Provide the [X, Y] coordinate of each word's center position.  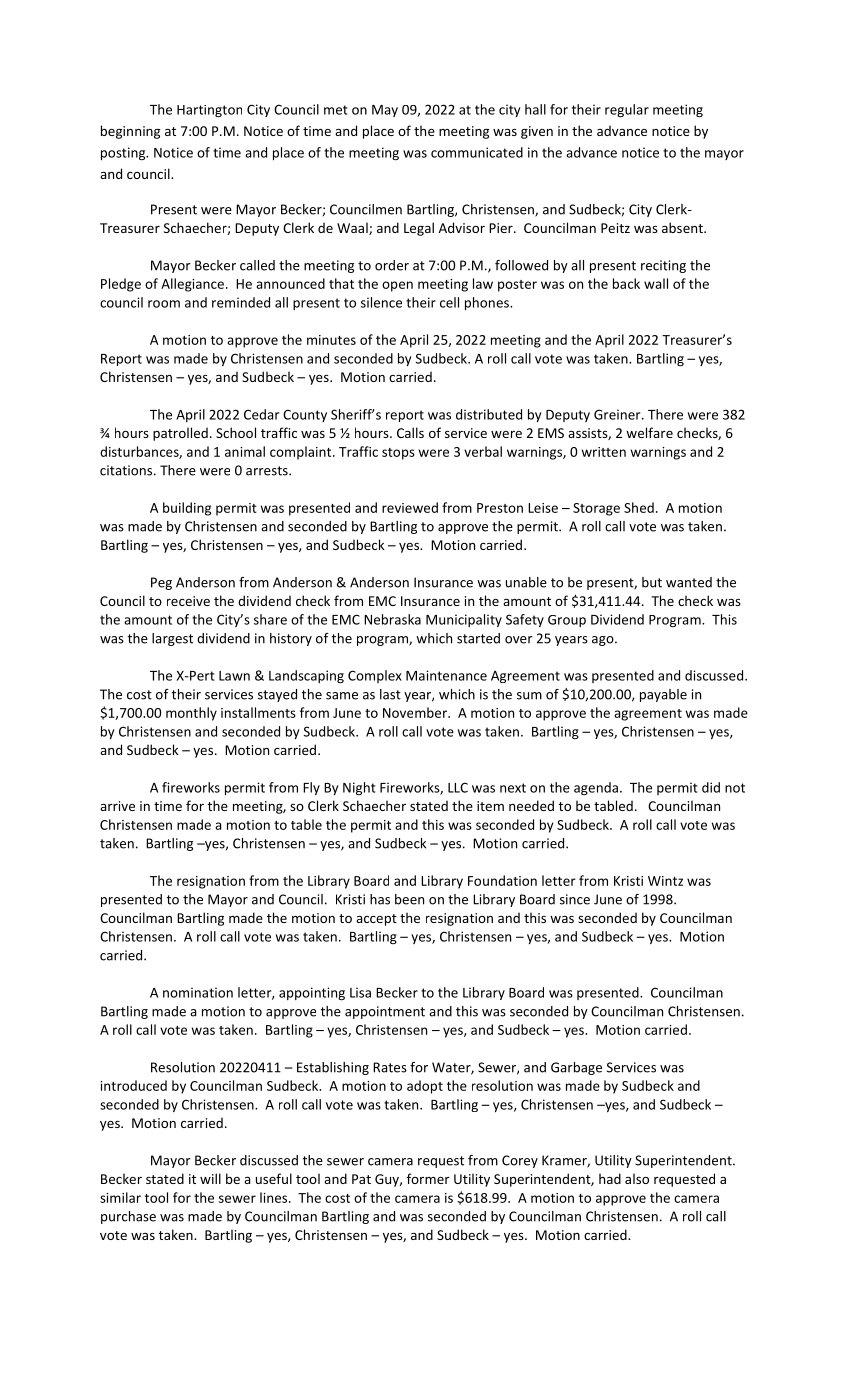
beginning [130, 132]
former [428, 1178]
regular [627, 111]
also [637, 1178]
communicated [477, 152]
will [210, 1178]
